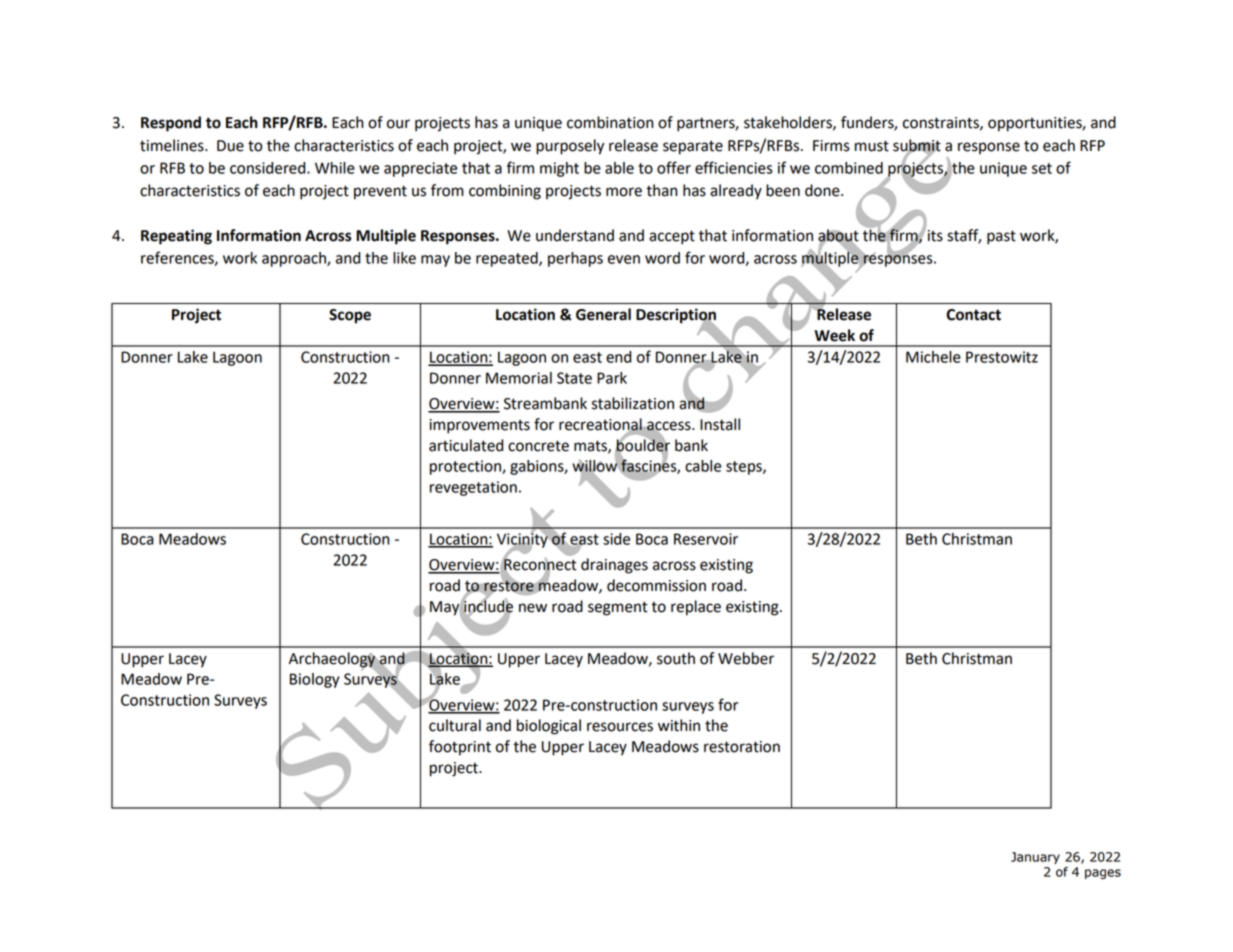  Describe the element at coordinates (693, 148) in the screenshot. I see `separate` at that location.
